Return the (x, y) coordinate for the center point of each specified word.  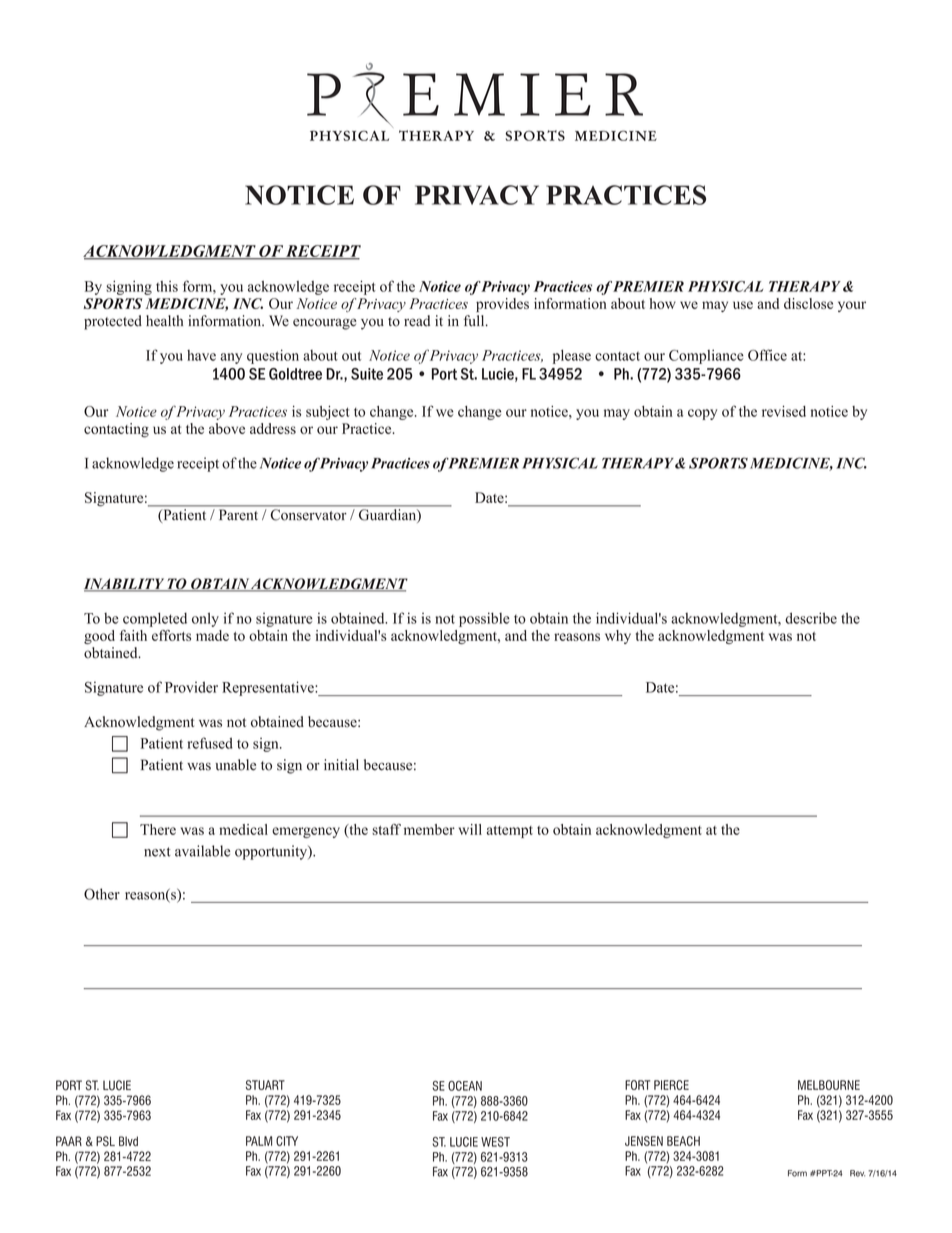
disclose (808, 303)
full (475, 321)
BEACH (683, 1141)
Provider (191, 687)
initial (341, 765)
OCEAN (465, 1086)
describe (811, 618)
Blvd (128, 1141)
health (164, 321)
